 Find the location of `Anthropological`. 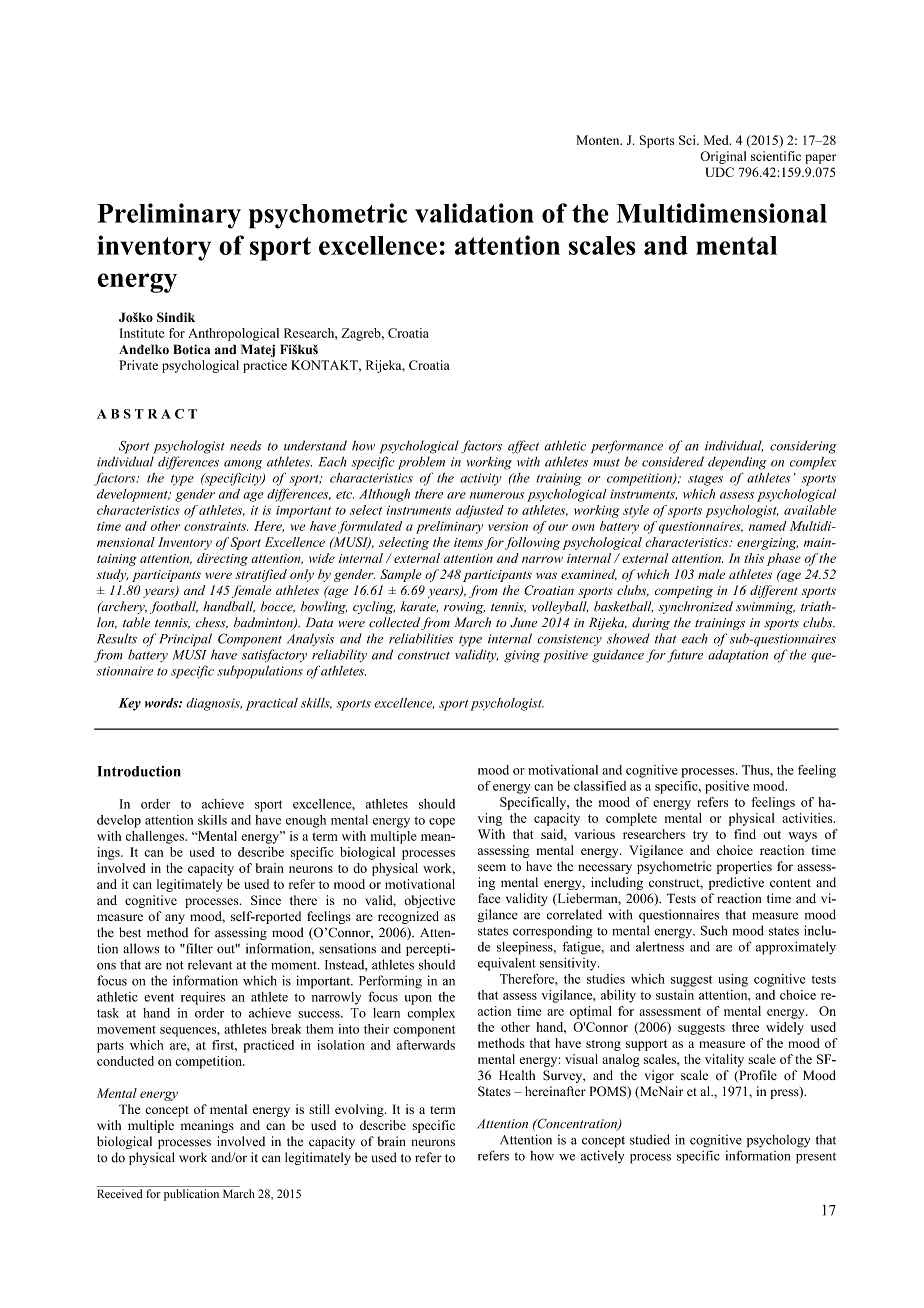

Anthropological is located at coordinates (233, 334).
